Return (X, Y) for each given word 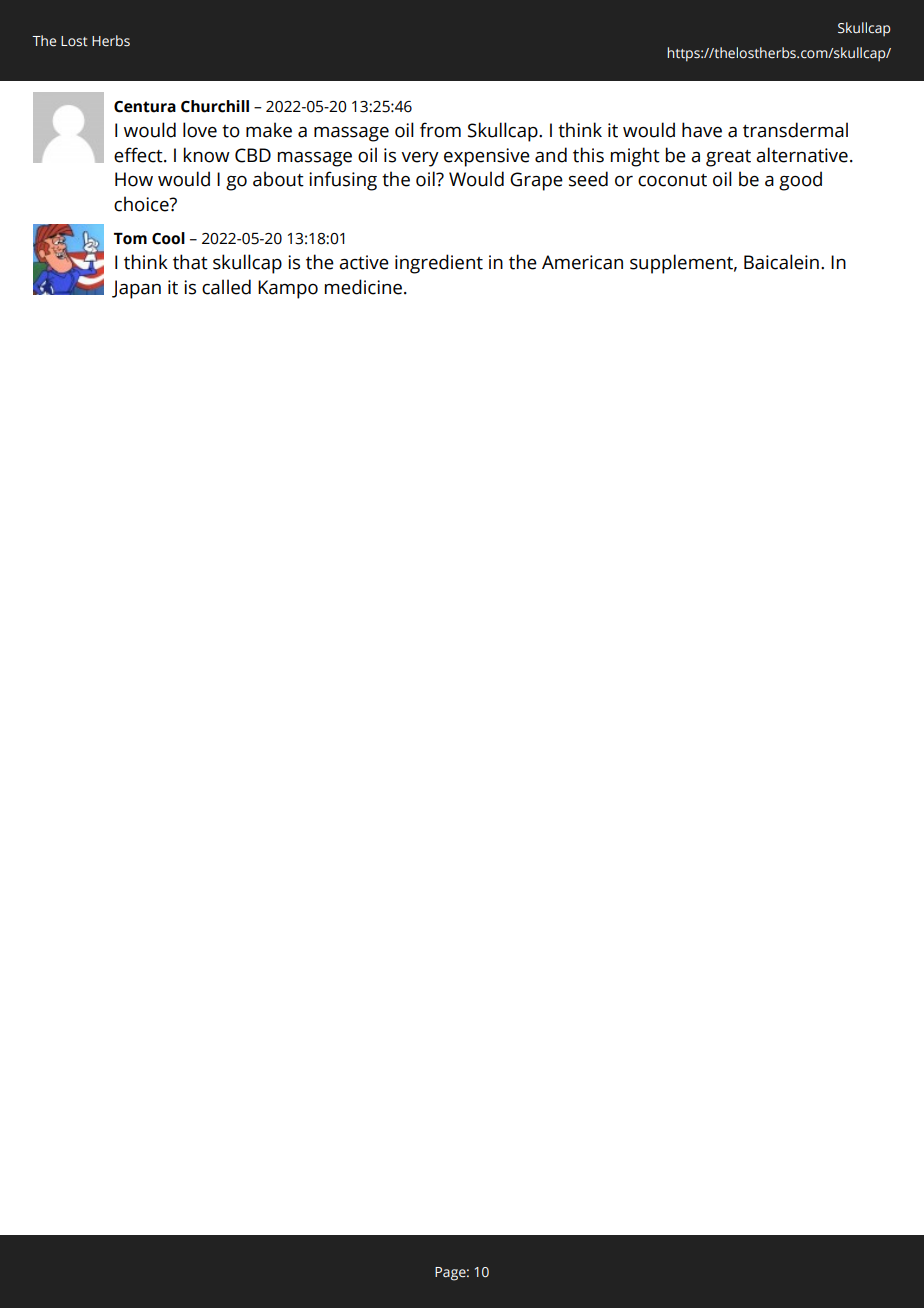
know (207, 155)
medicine (363, 287)
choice (142, 204)
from (440, 130)
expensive (487, 157)
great (728, 158)
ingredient (439, 264)
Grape (536, 181)
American (582, 262)
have (702, 130)
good (800, 181)
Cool (168, 238)
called (226, 287)
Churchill (215, 106)
